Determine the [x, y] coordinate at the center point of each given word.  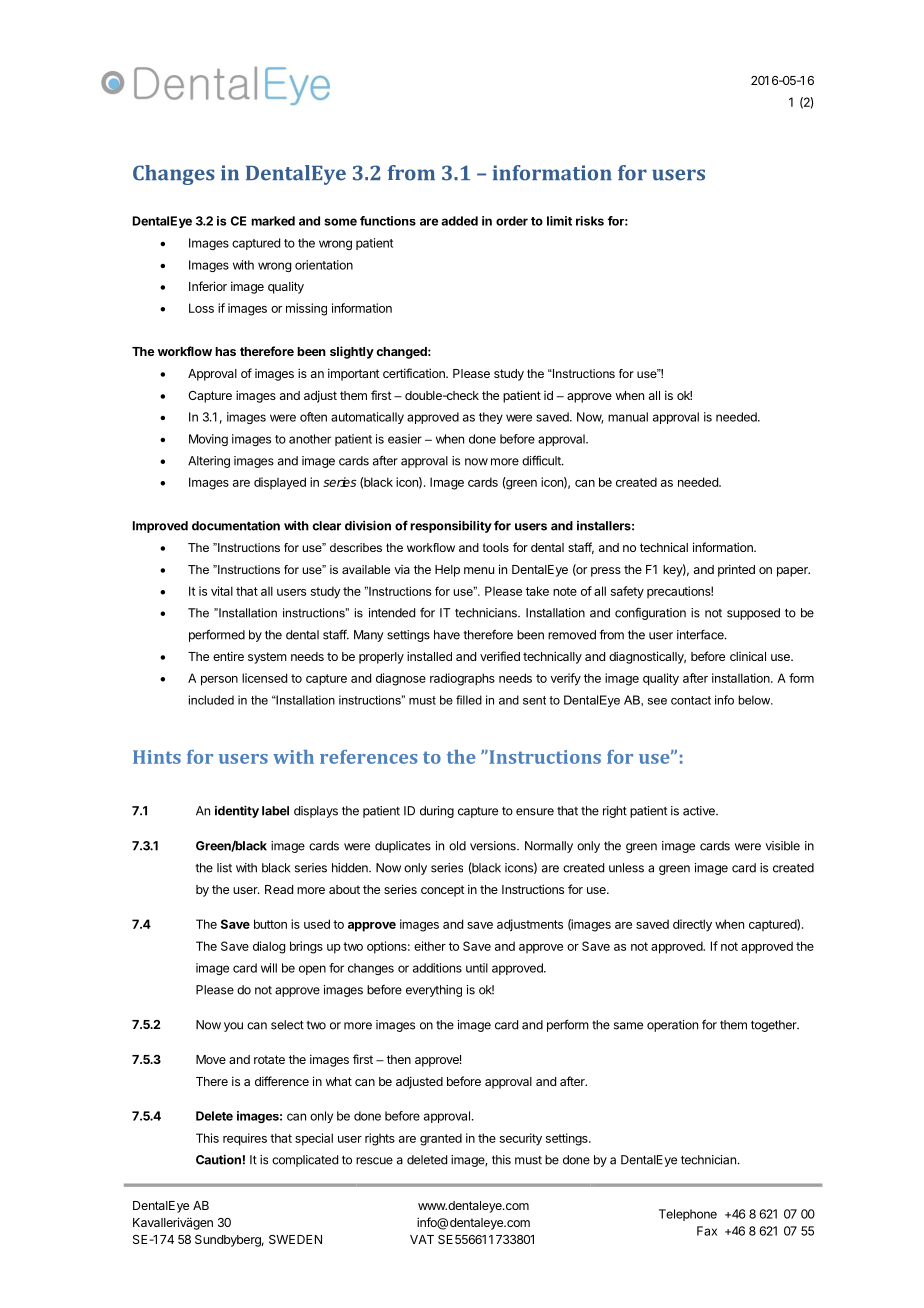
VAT [422, 1239]
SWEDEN [295, 1239]
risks [590, 221]
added [459, 221]
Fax [707, 1231]
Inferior [208, 286]
